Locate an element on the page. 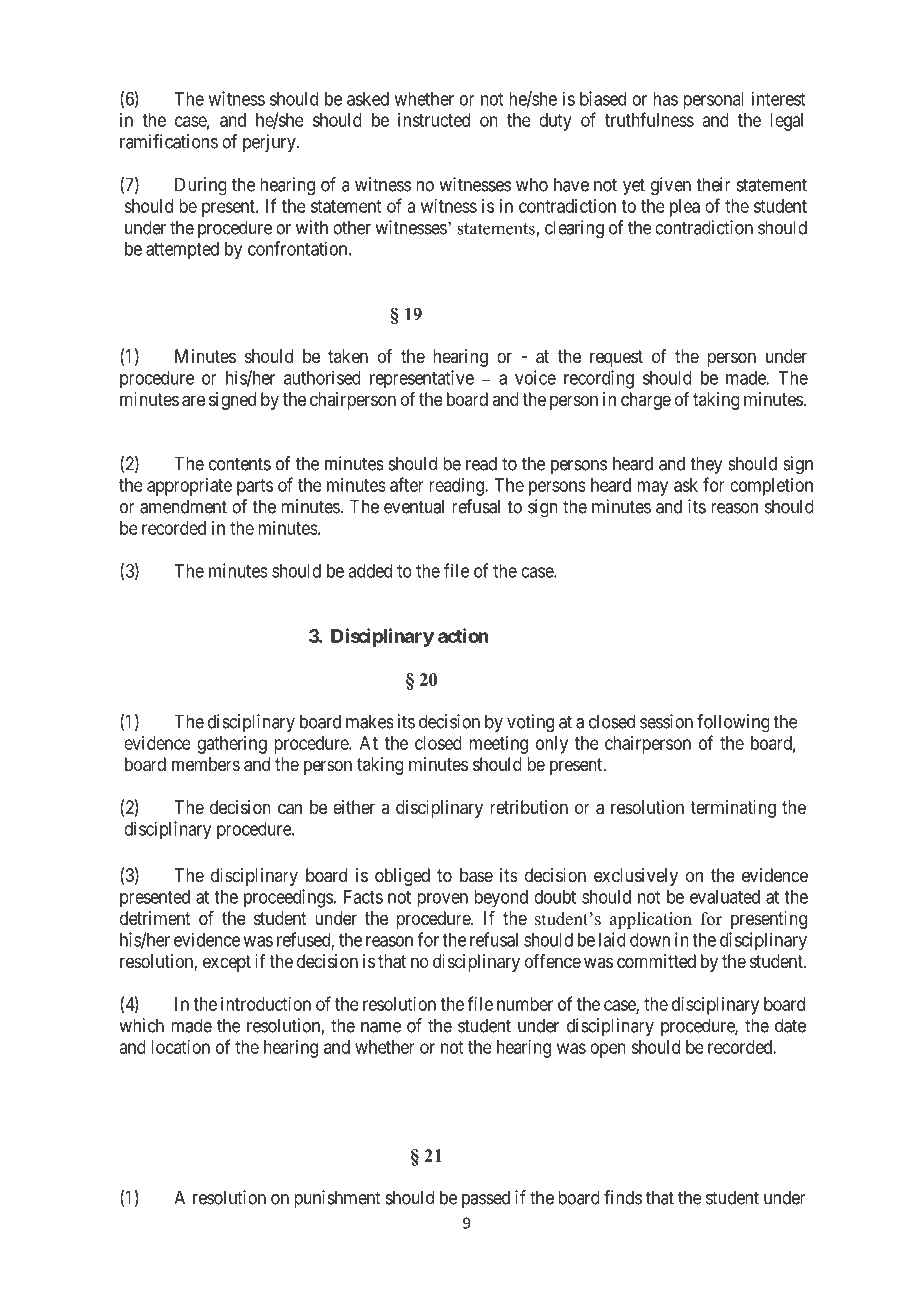  following is located at coordinates (733, 723).
